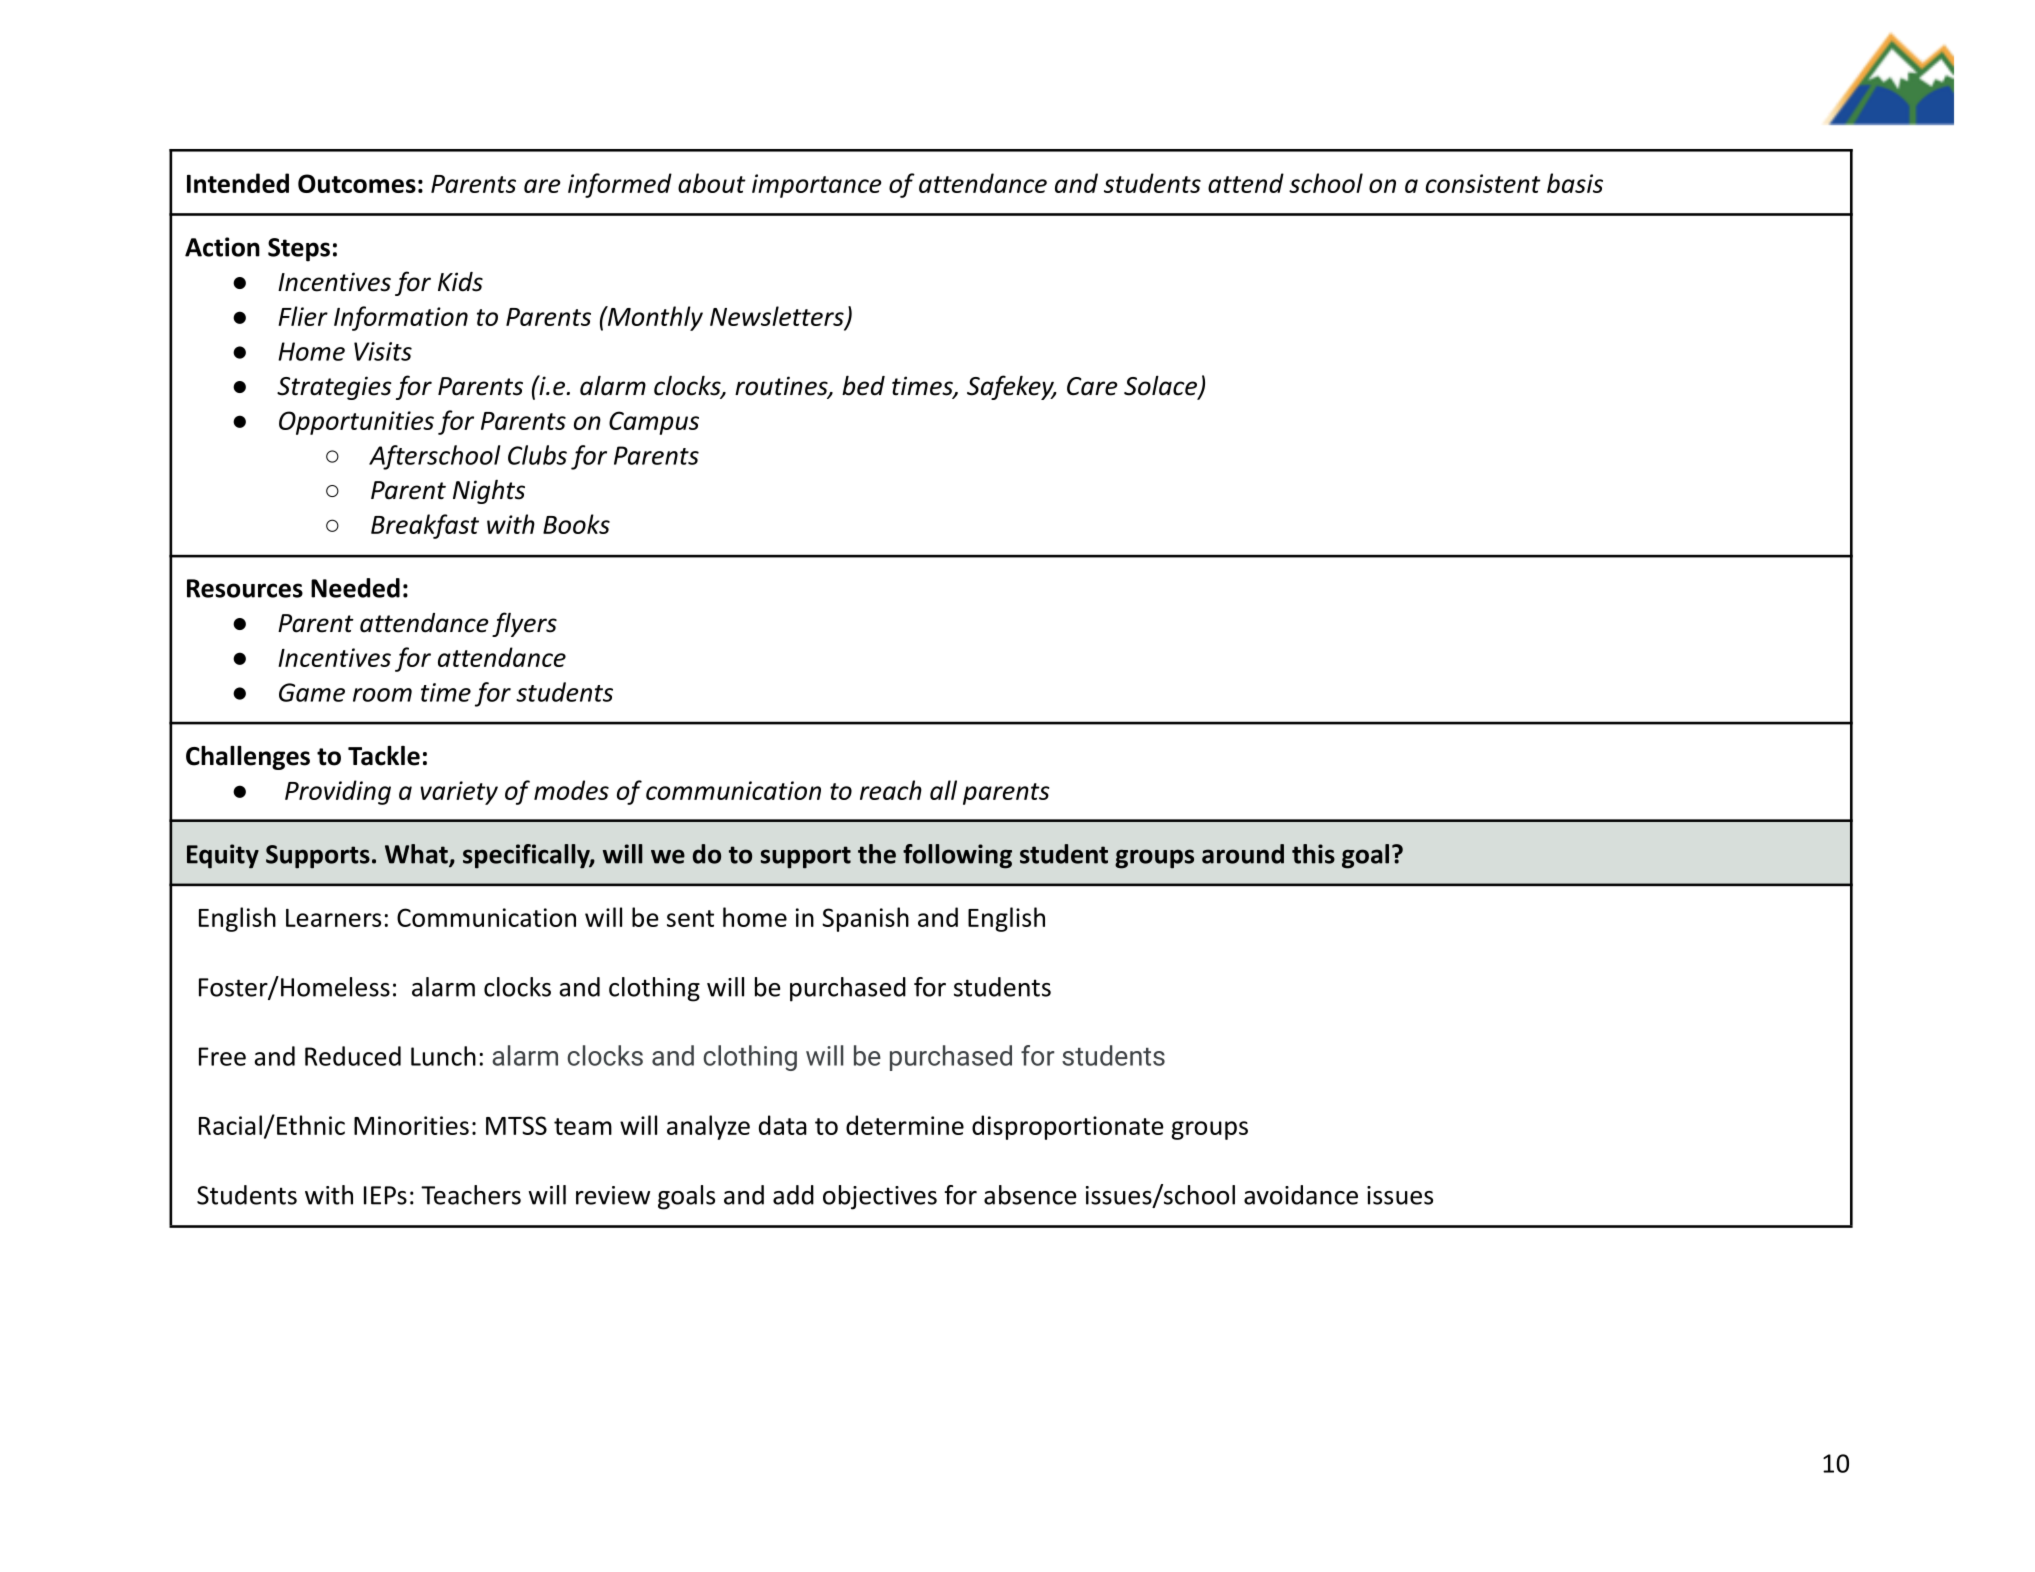  Describe the element at coordinates (357, 183) in the image. I see `Outcomes` at that location.
